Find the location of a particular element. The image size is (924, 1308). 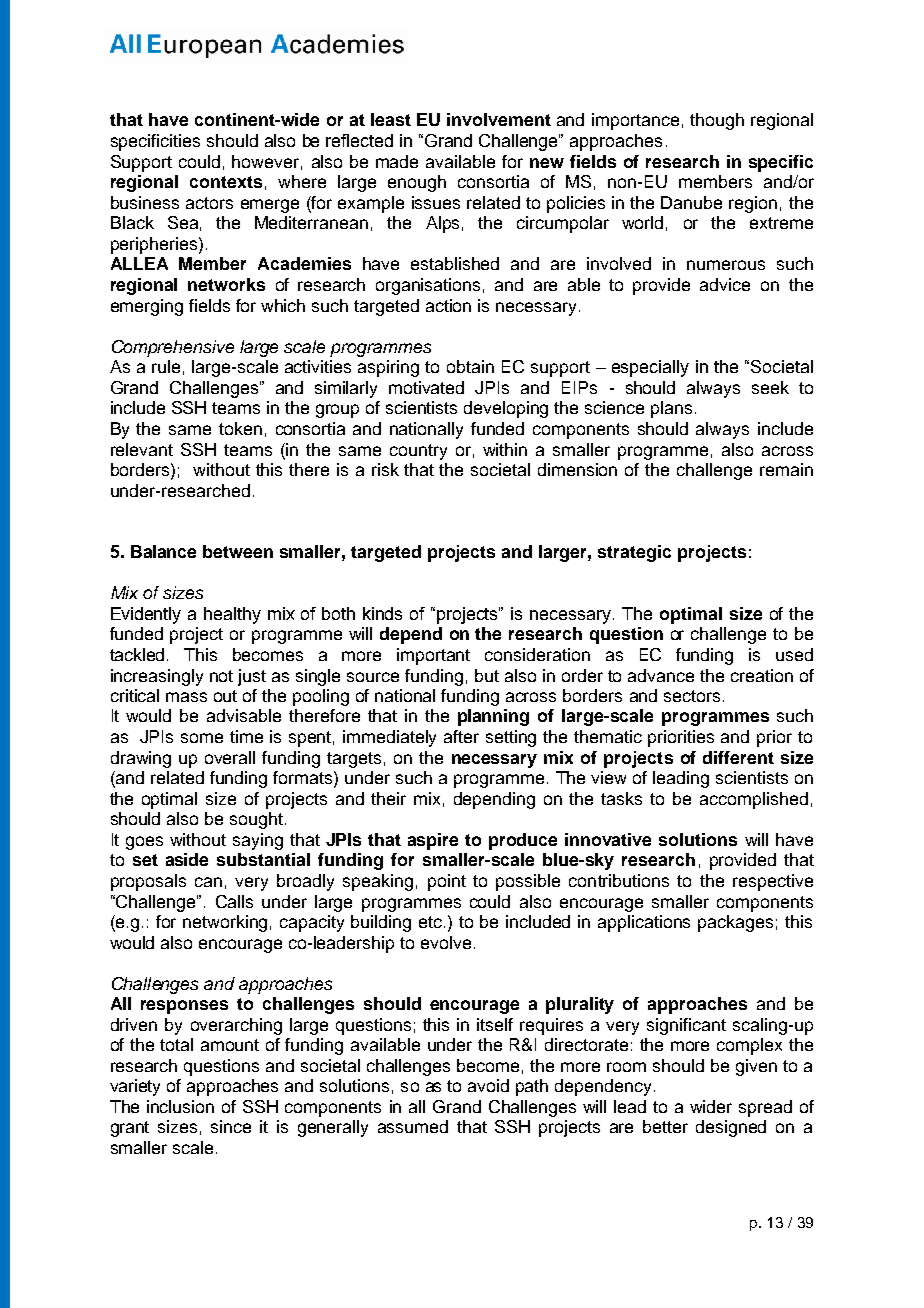

creation is located at coordinates (762, 675).
